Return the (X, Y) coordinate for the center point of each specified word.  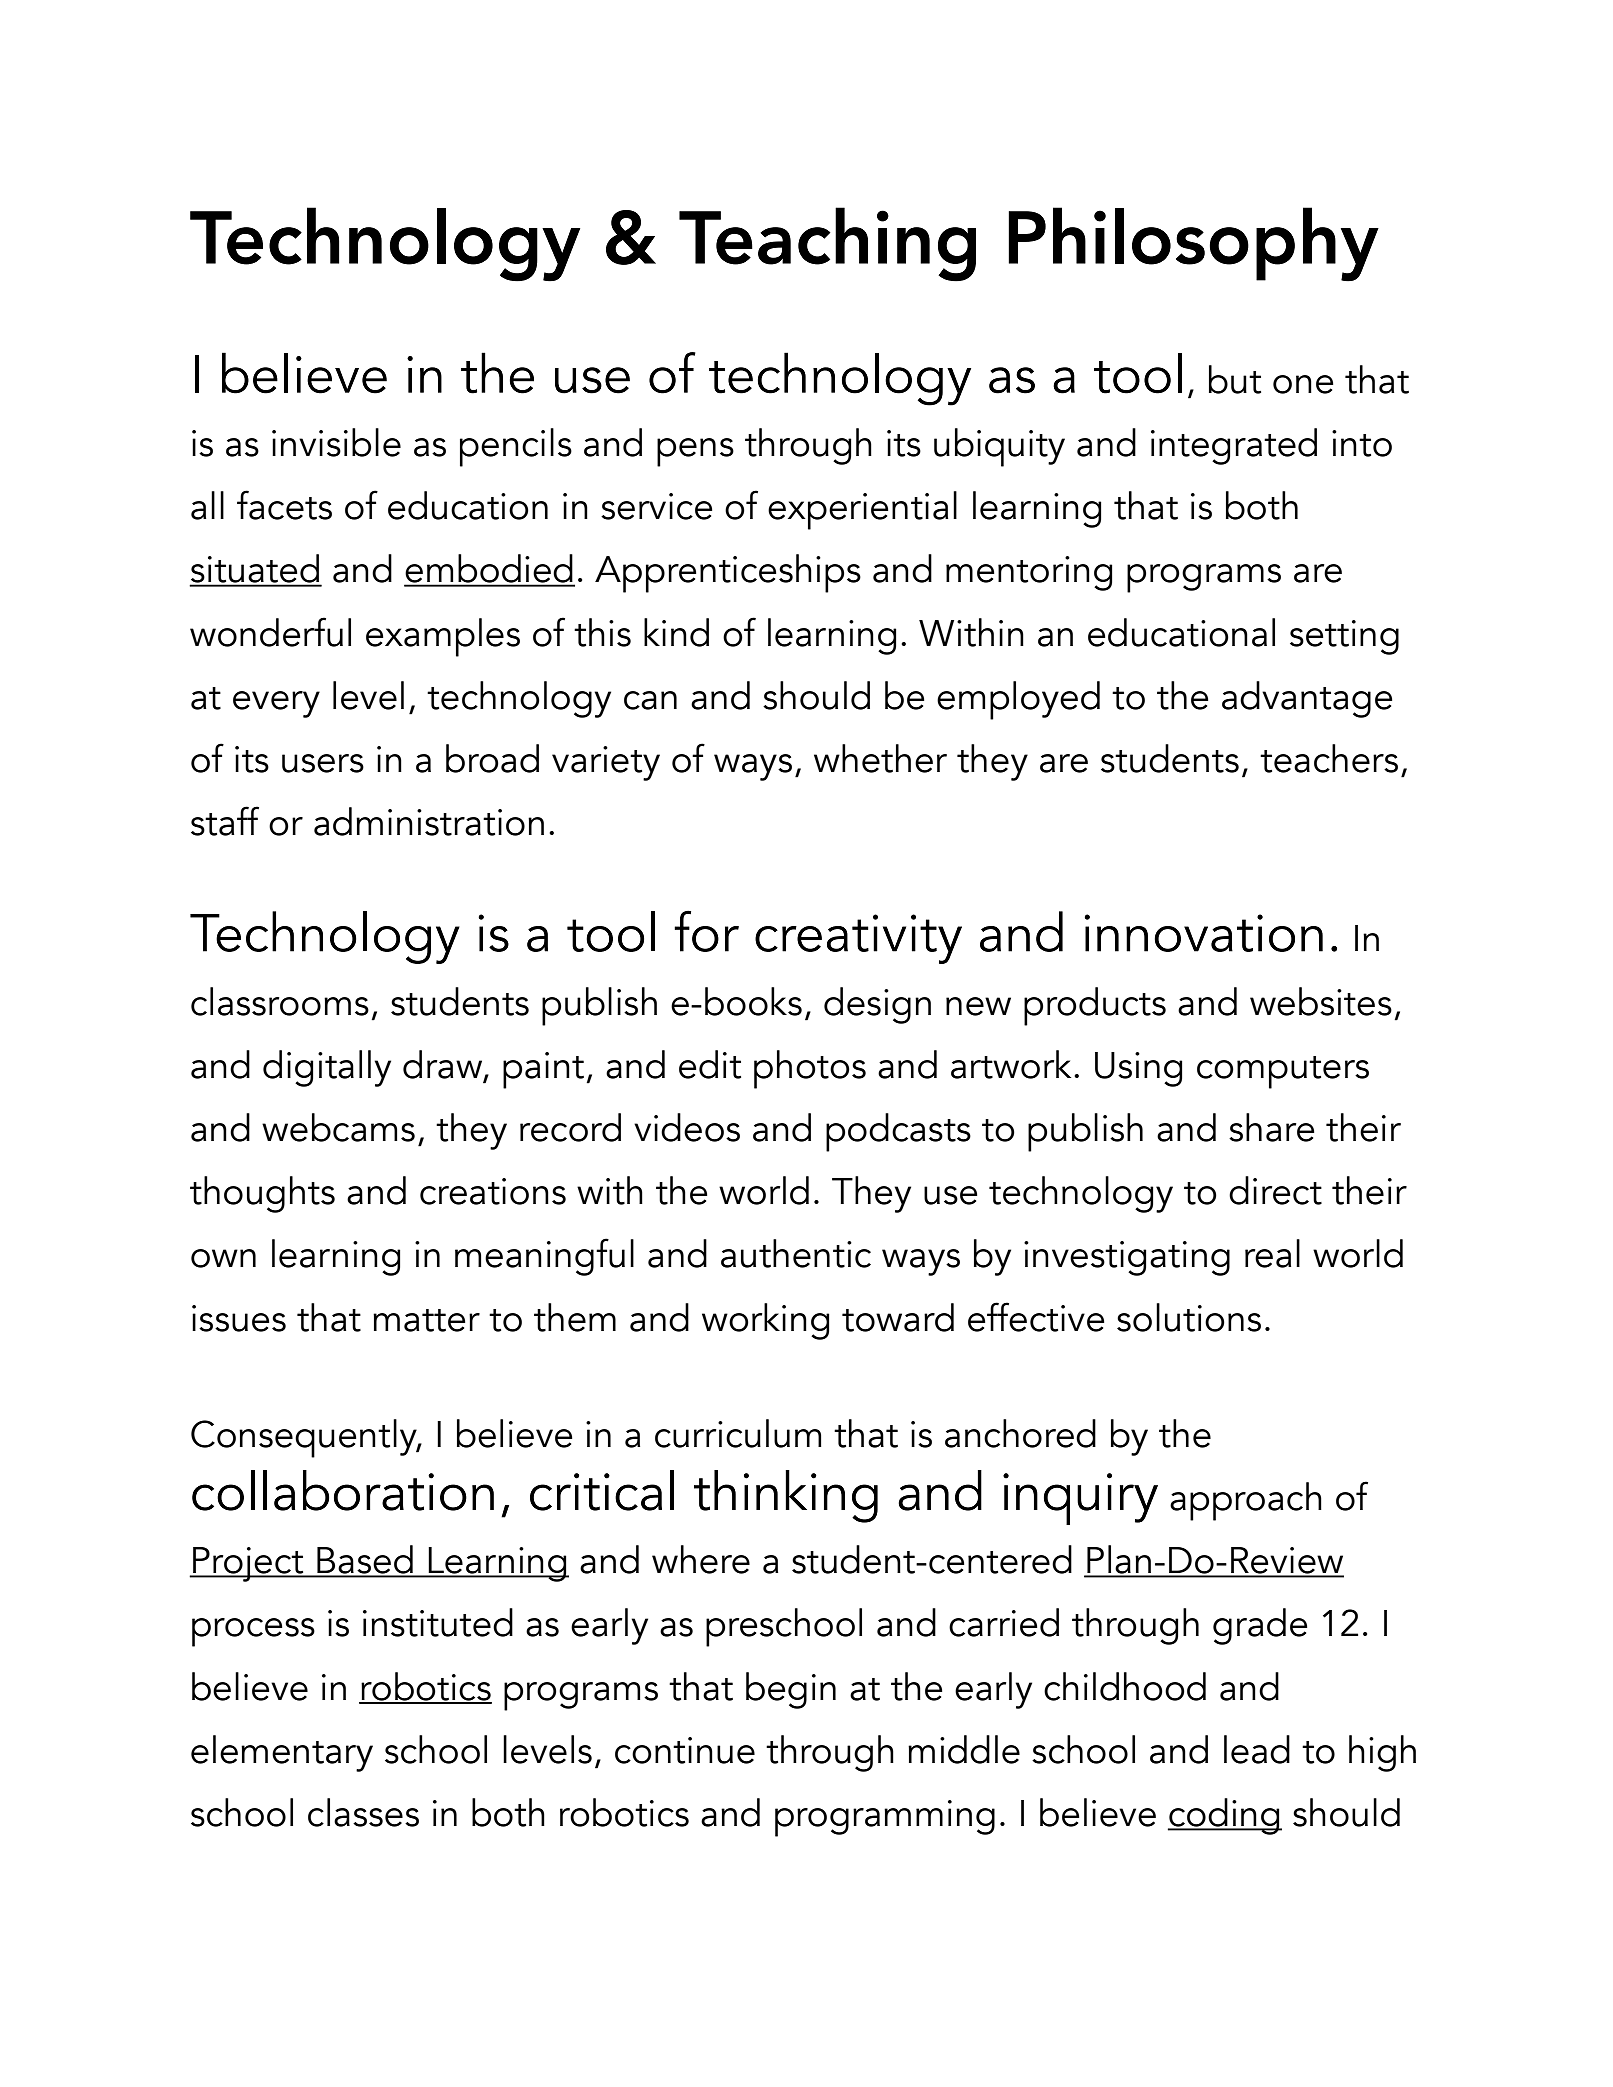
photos (810, 1069)
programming (885, 1818)
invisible (336, 442)
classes (363, 1812)
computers (1283, 1072)
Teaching (827, 244)
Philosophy (1193, 244)
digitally (327, 1068)
